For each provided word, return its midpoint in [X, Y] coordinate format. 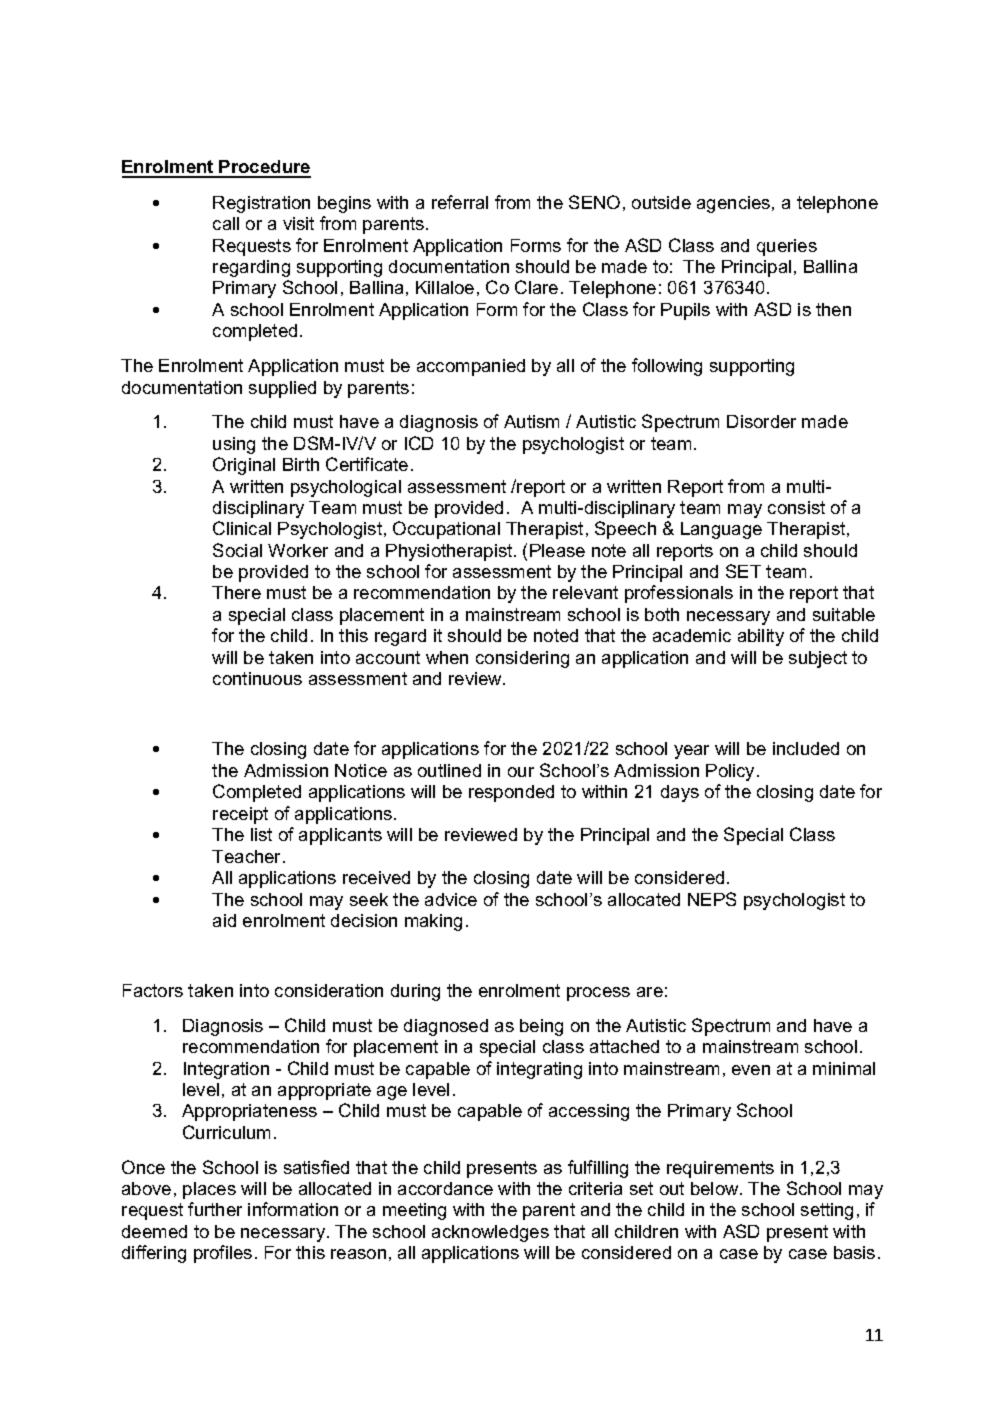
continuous [257, 678]
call [226, 223]
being [541, 1027]
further [215, 1209]
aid [224, 920]
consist [796, 507]
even [751, 1070]
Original [244, 466]
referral [460, 202]
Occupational [446, 530]
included [806, 748]
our [521, 772]
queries [787, 247]
